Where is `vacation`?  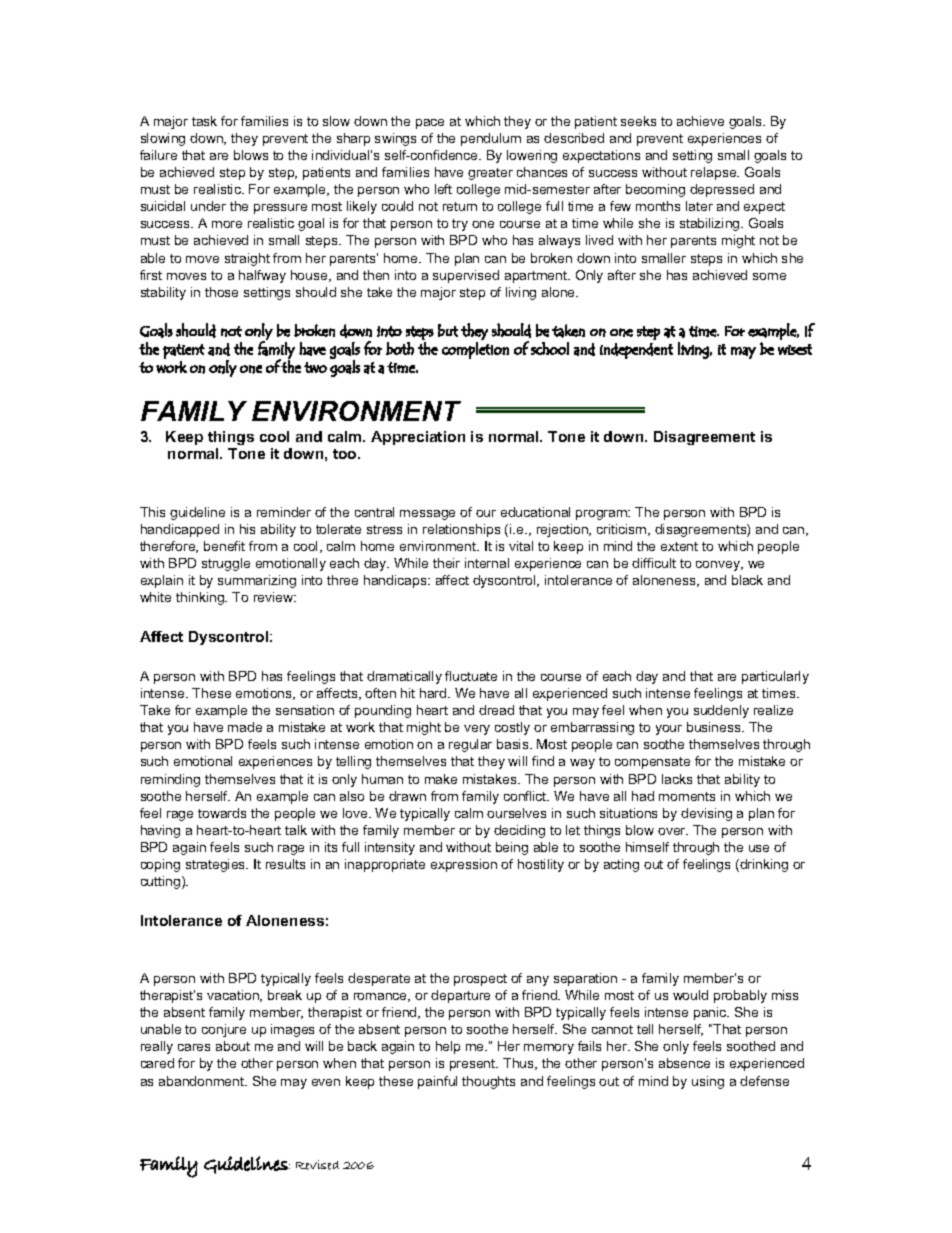 vacation is located at coordinates (234, 996).
